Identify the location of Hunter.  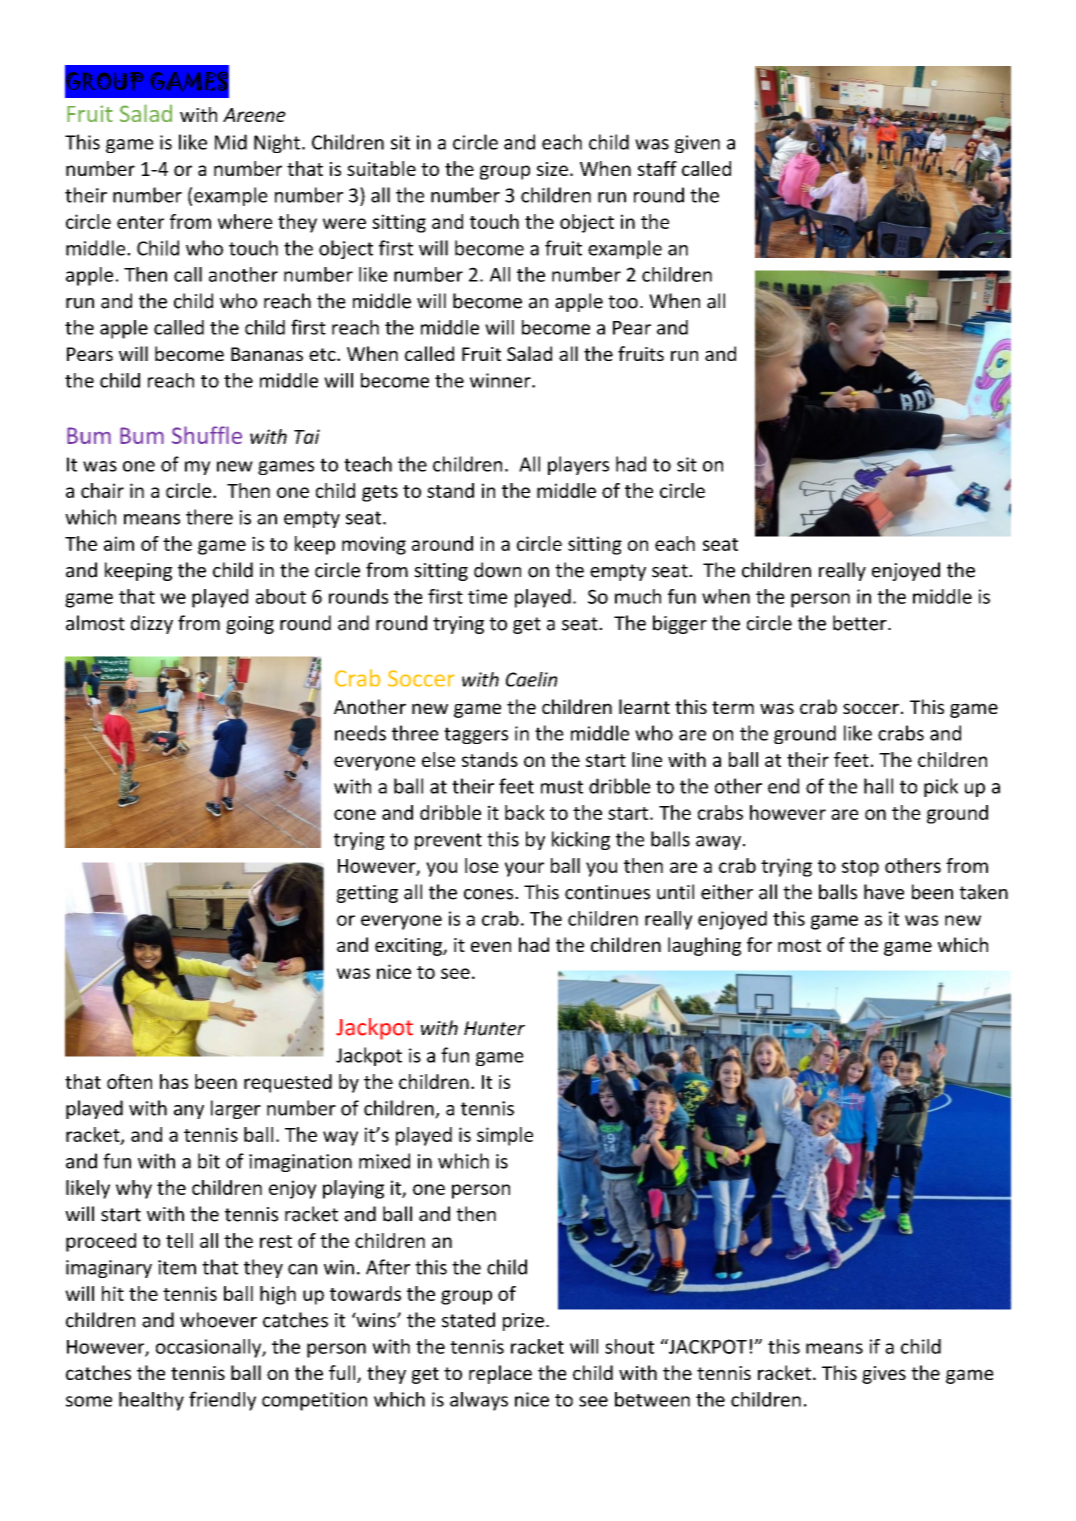
(494, 1028).
